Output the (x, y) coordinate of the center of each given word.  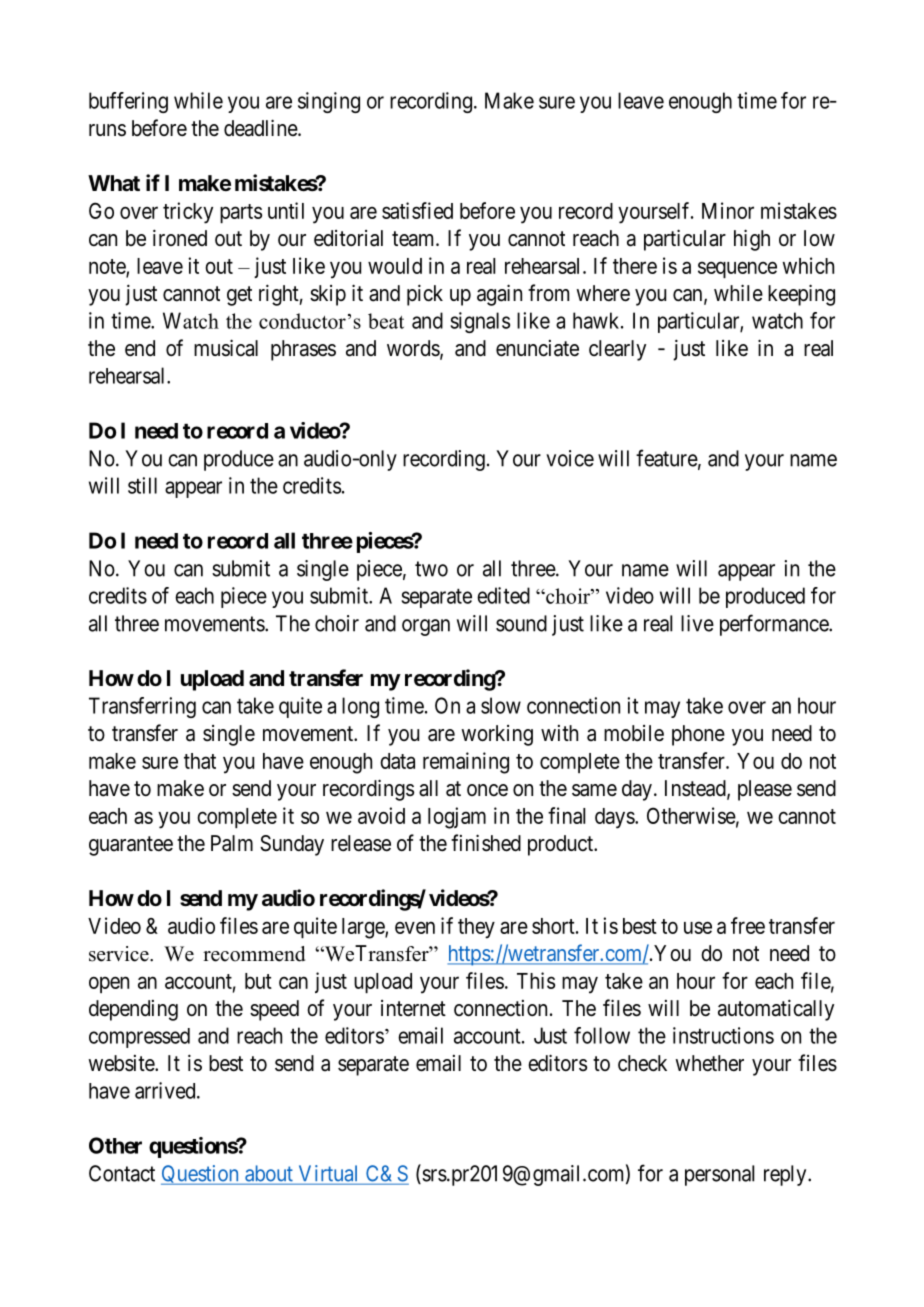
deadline (261, 128)
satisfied (417, 210)
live (697, 623)
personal (719, 1175)
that (200, 761)
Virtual (329, 1174)
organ (426, 627)
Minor (728, 210)
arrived (166, 1090)
